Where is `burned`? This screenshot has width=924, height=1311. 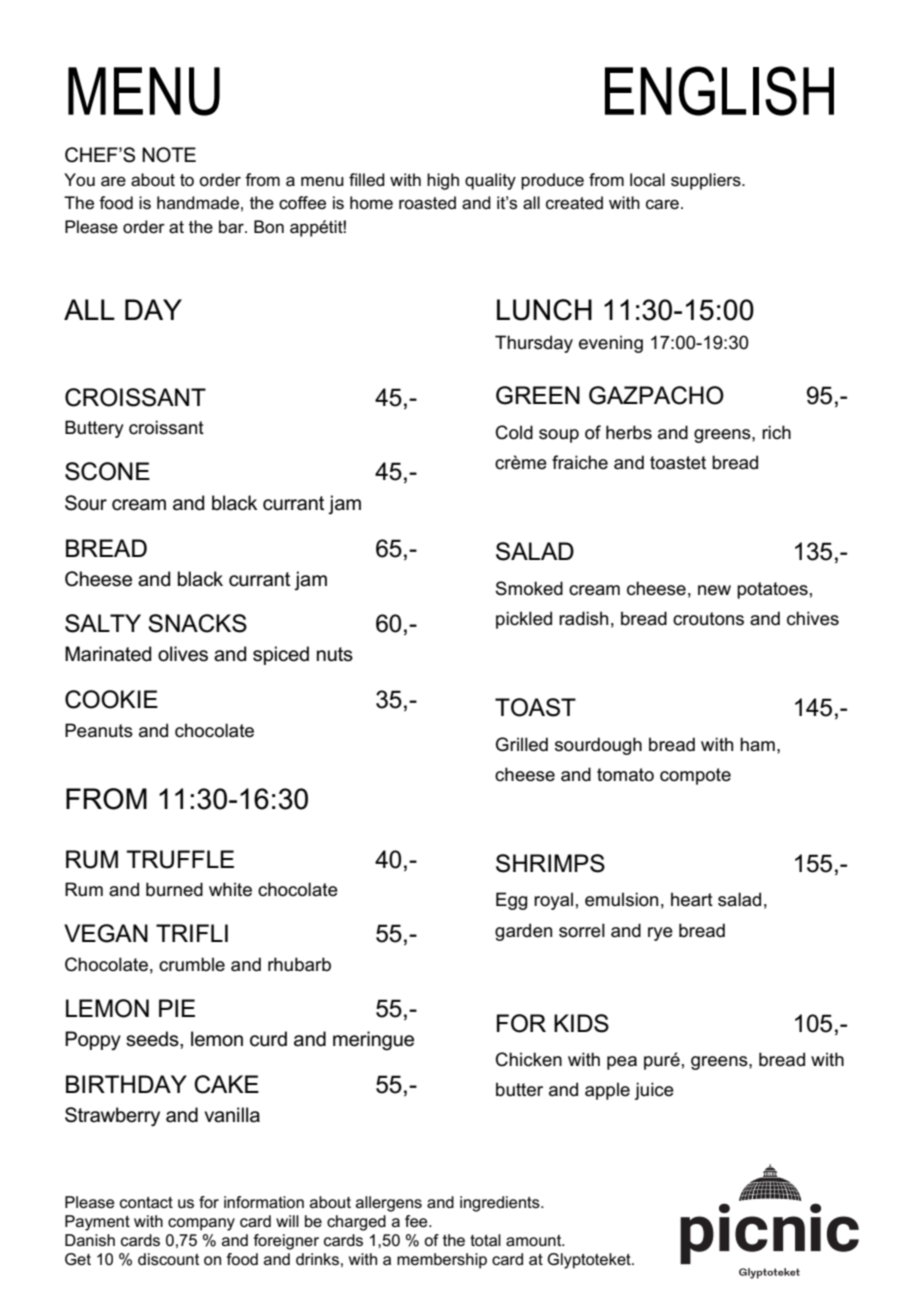 burned is located at coordinates (174, 889).
